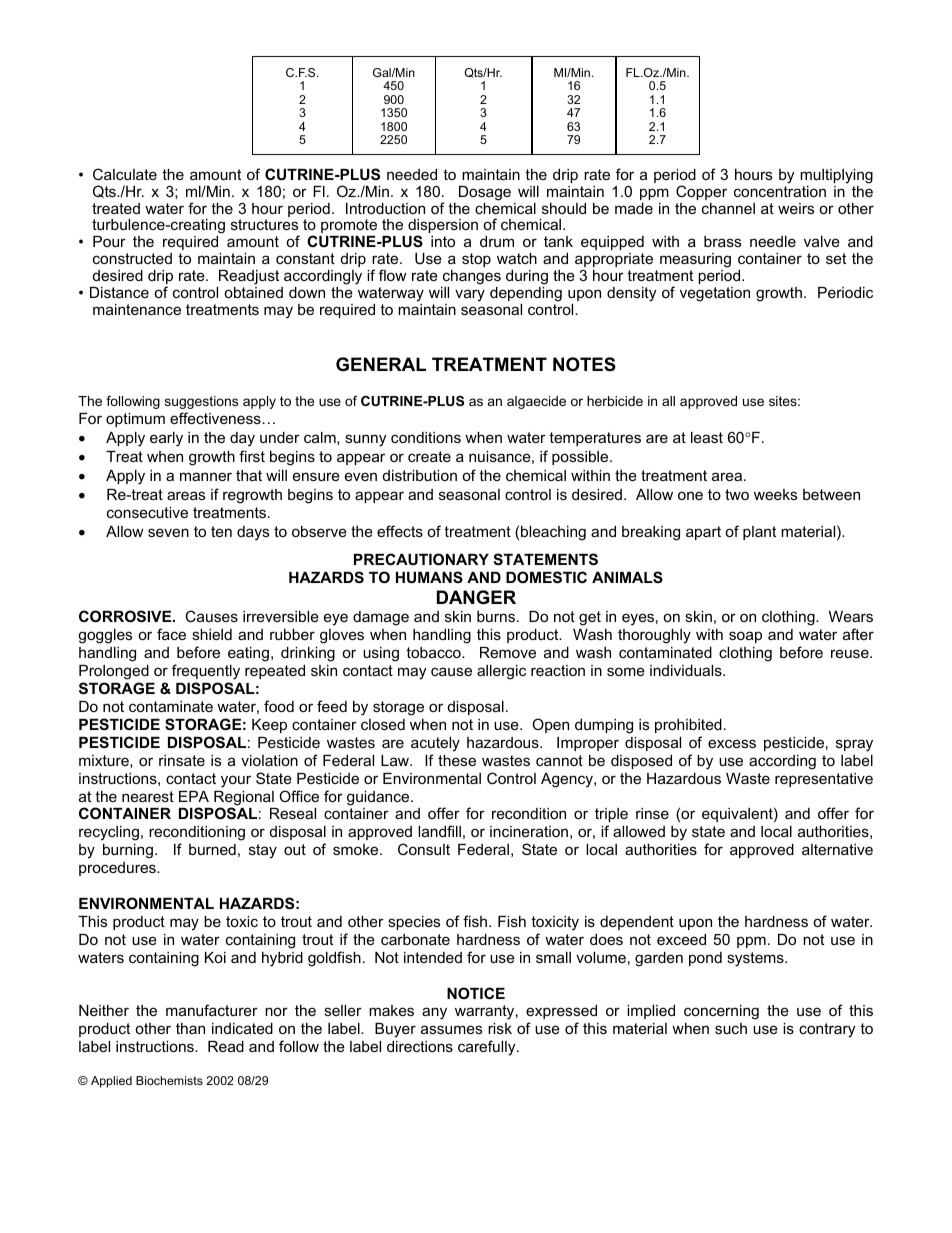 The height and width of the screenshot is (1233, 952). What do you see at coordinates (264, 224) in the screenshot?
I see `structures` at bounding box center [264, 224].
